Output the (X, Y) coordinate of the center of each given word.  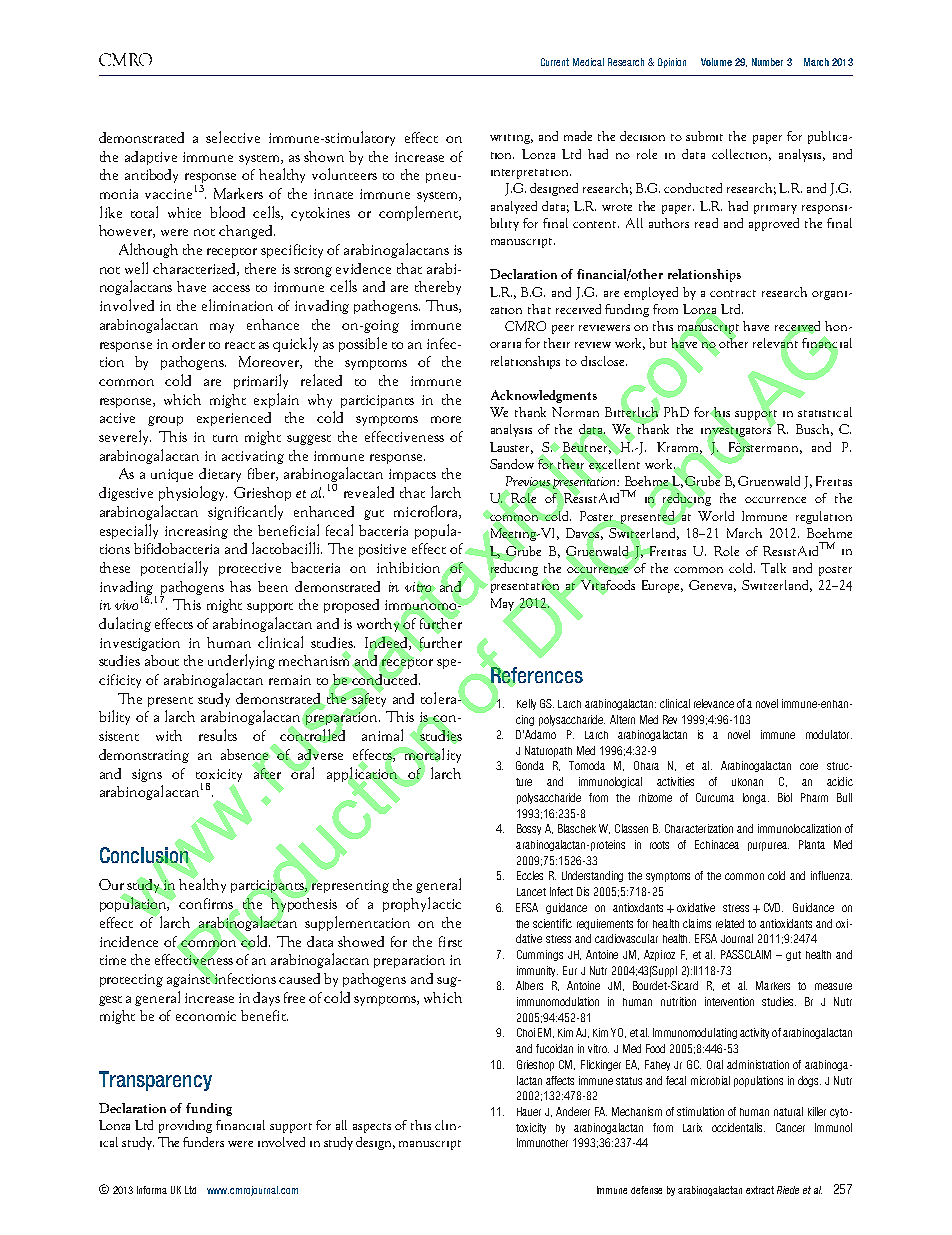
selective (233, 137)
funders (203, 1142)
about (162, 660)
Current (555, 62)
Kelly (526, 704)
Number (767, 62)
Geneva (712, 586)
